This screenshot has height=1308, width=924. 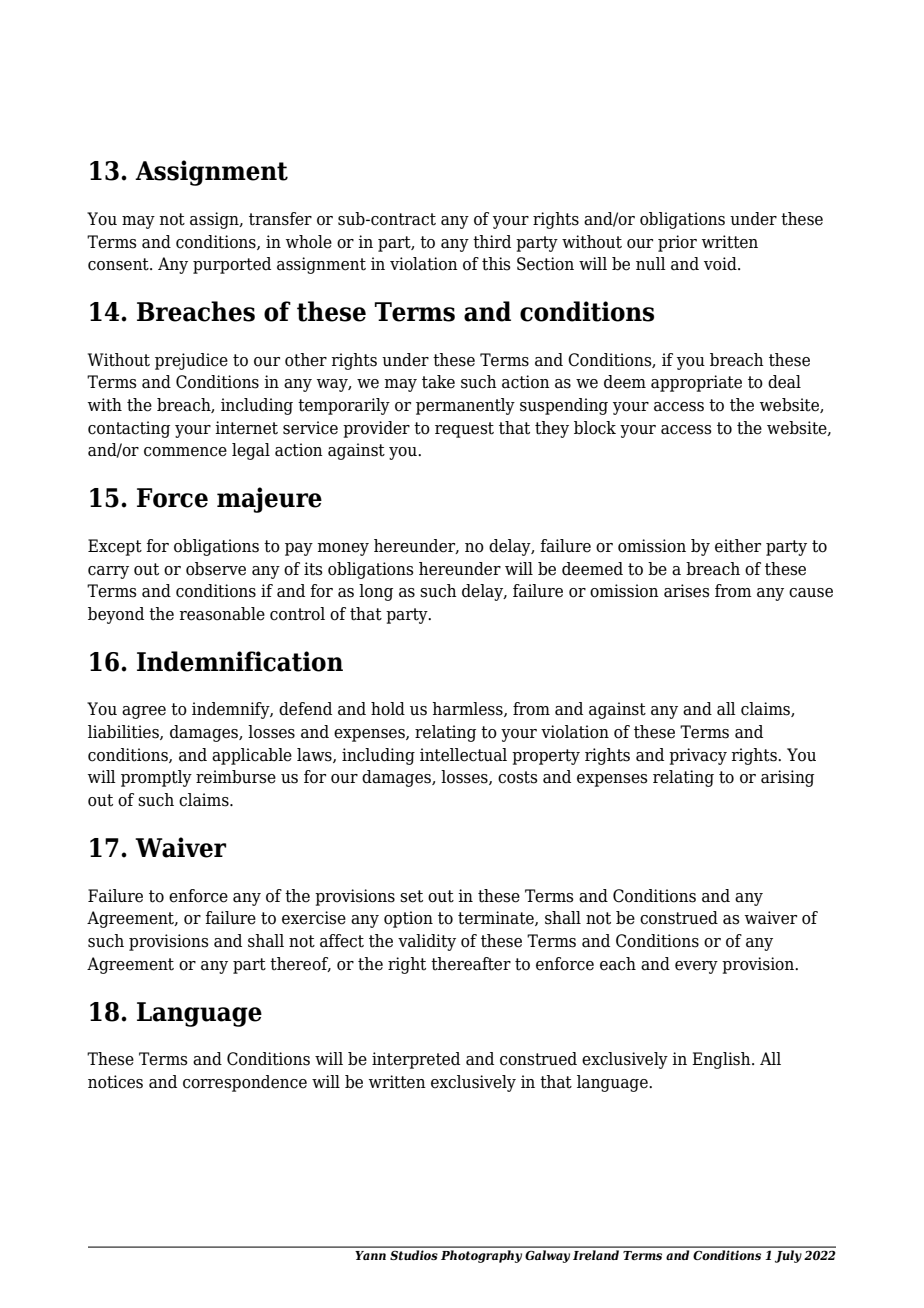 What do you see at coordinates (416, 1060) in the screenshot?
I see `interpreted` at bounding box center [416, 1060].
